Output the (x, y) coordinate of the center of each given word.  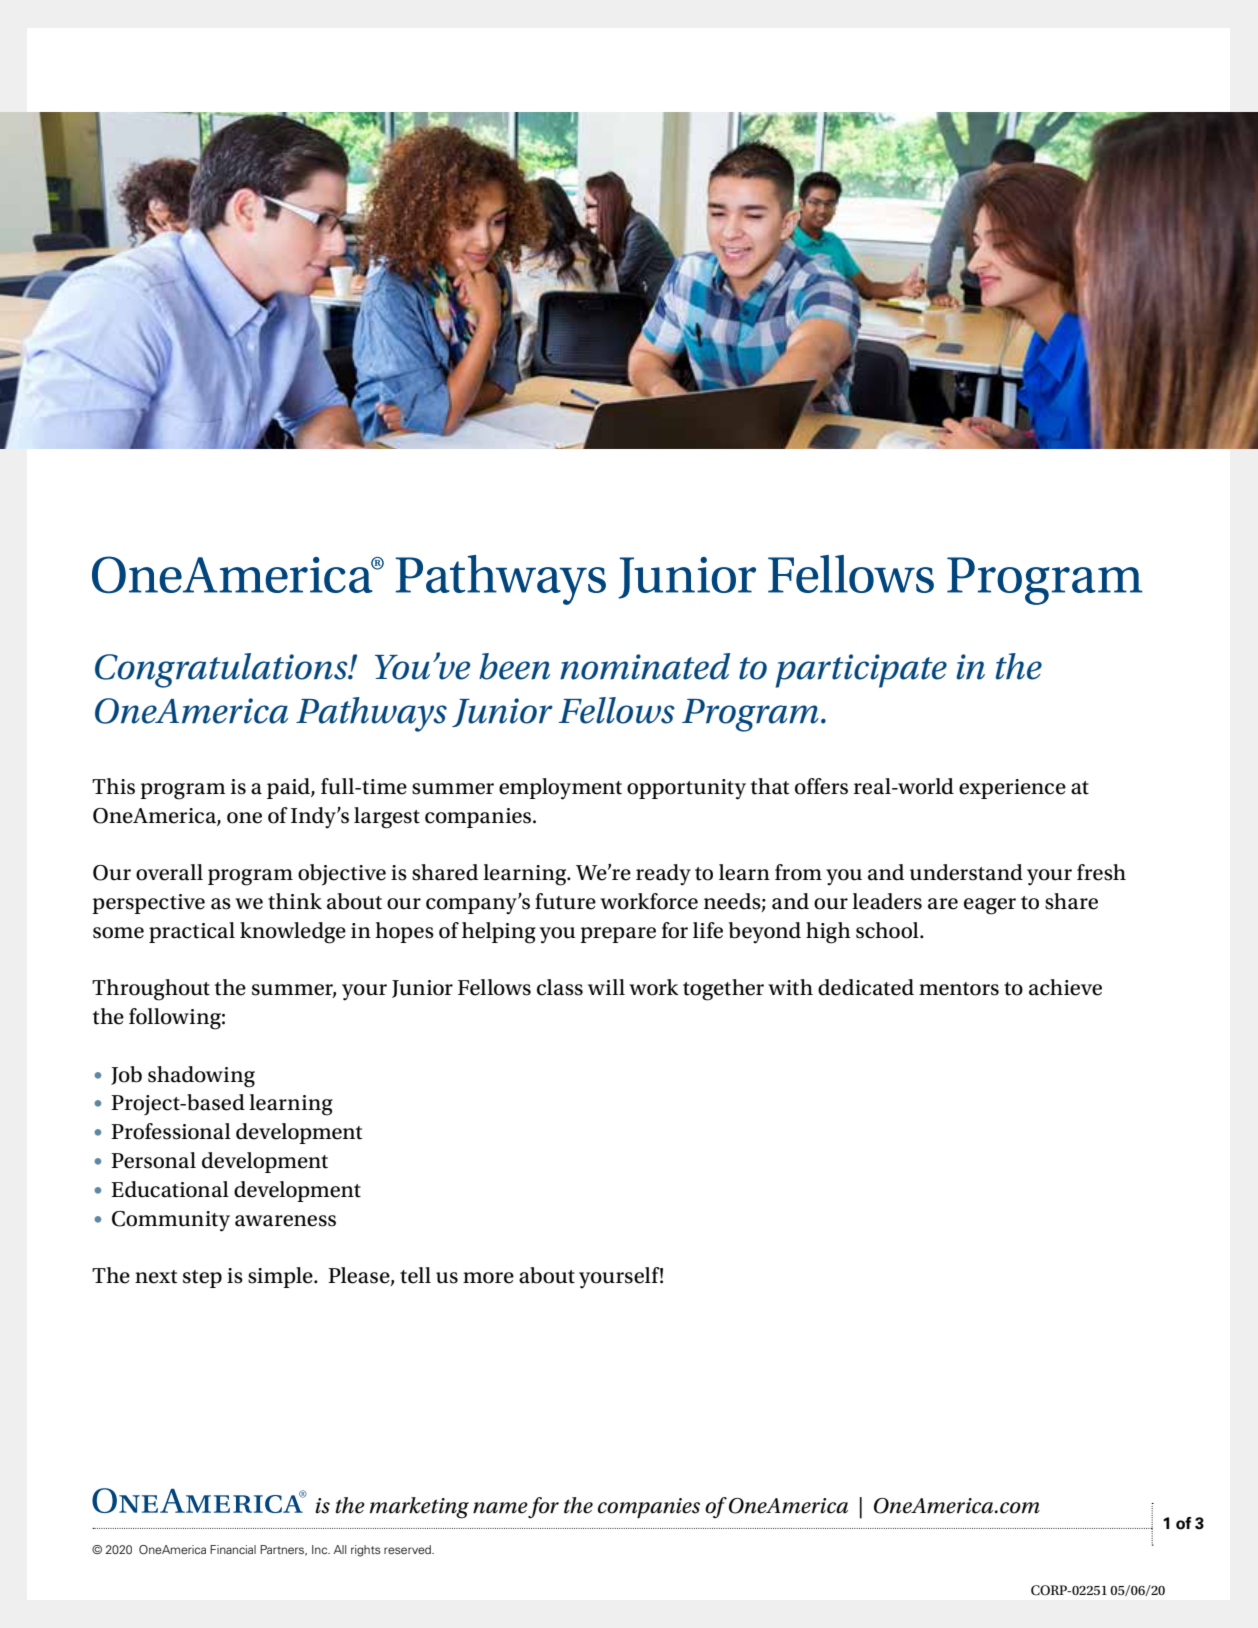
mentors (959, 989)
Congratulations (222, 670)
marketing (419, 1508)
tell (415, 1275)
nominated (645, 666)
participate (861, 671)
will (606, 987)
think (295, 901)
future (565, 901)
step (202, 1279)
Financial (233, 1549)
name (500, 1508)
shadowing (201, 1077)
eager (990, 906)
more (488, 1278)
